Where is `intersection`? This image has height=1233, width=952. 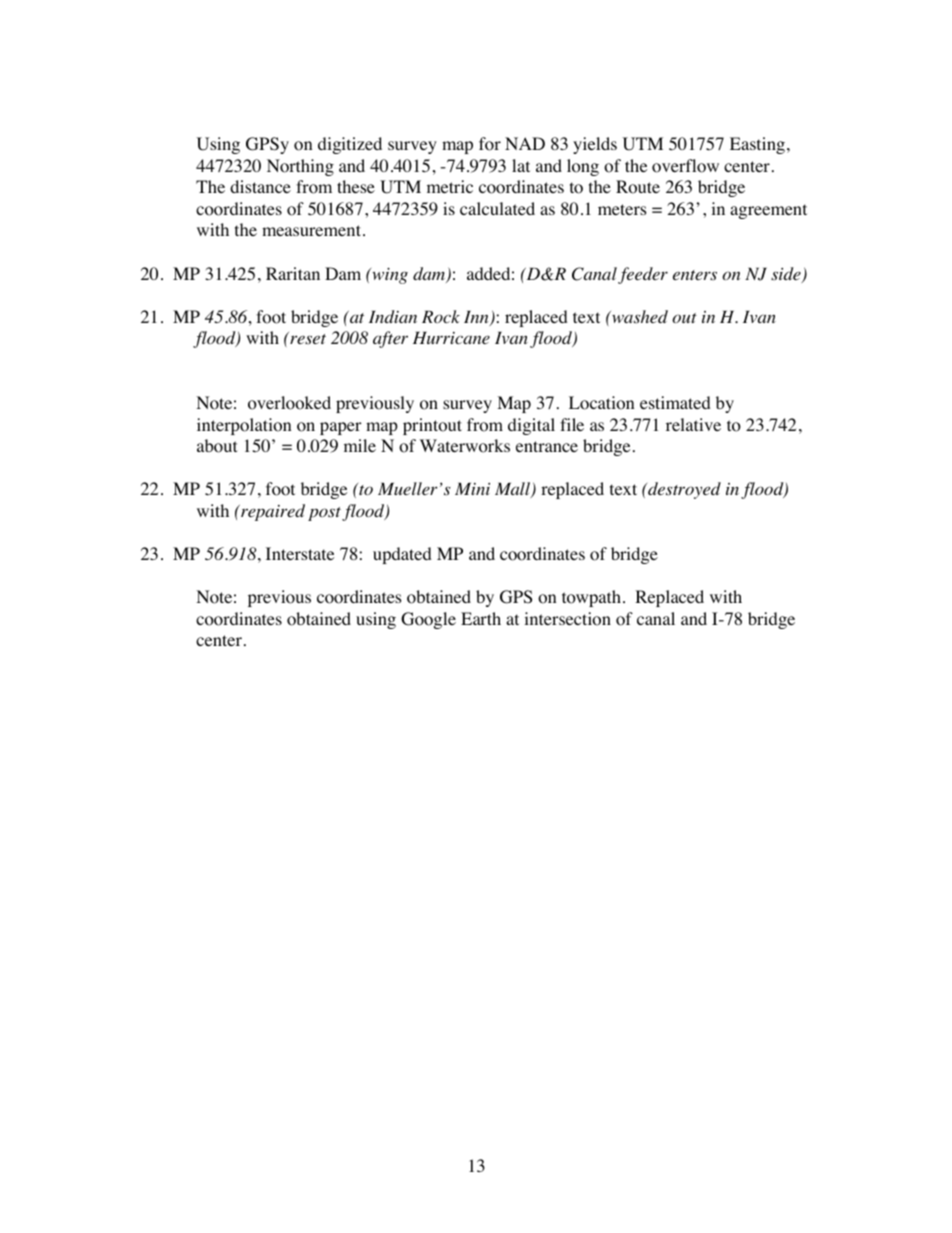 intersection is located at coordinates (567, 619).
